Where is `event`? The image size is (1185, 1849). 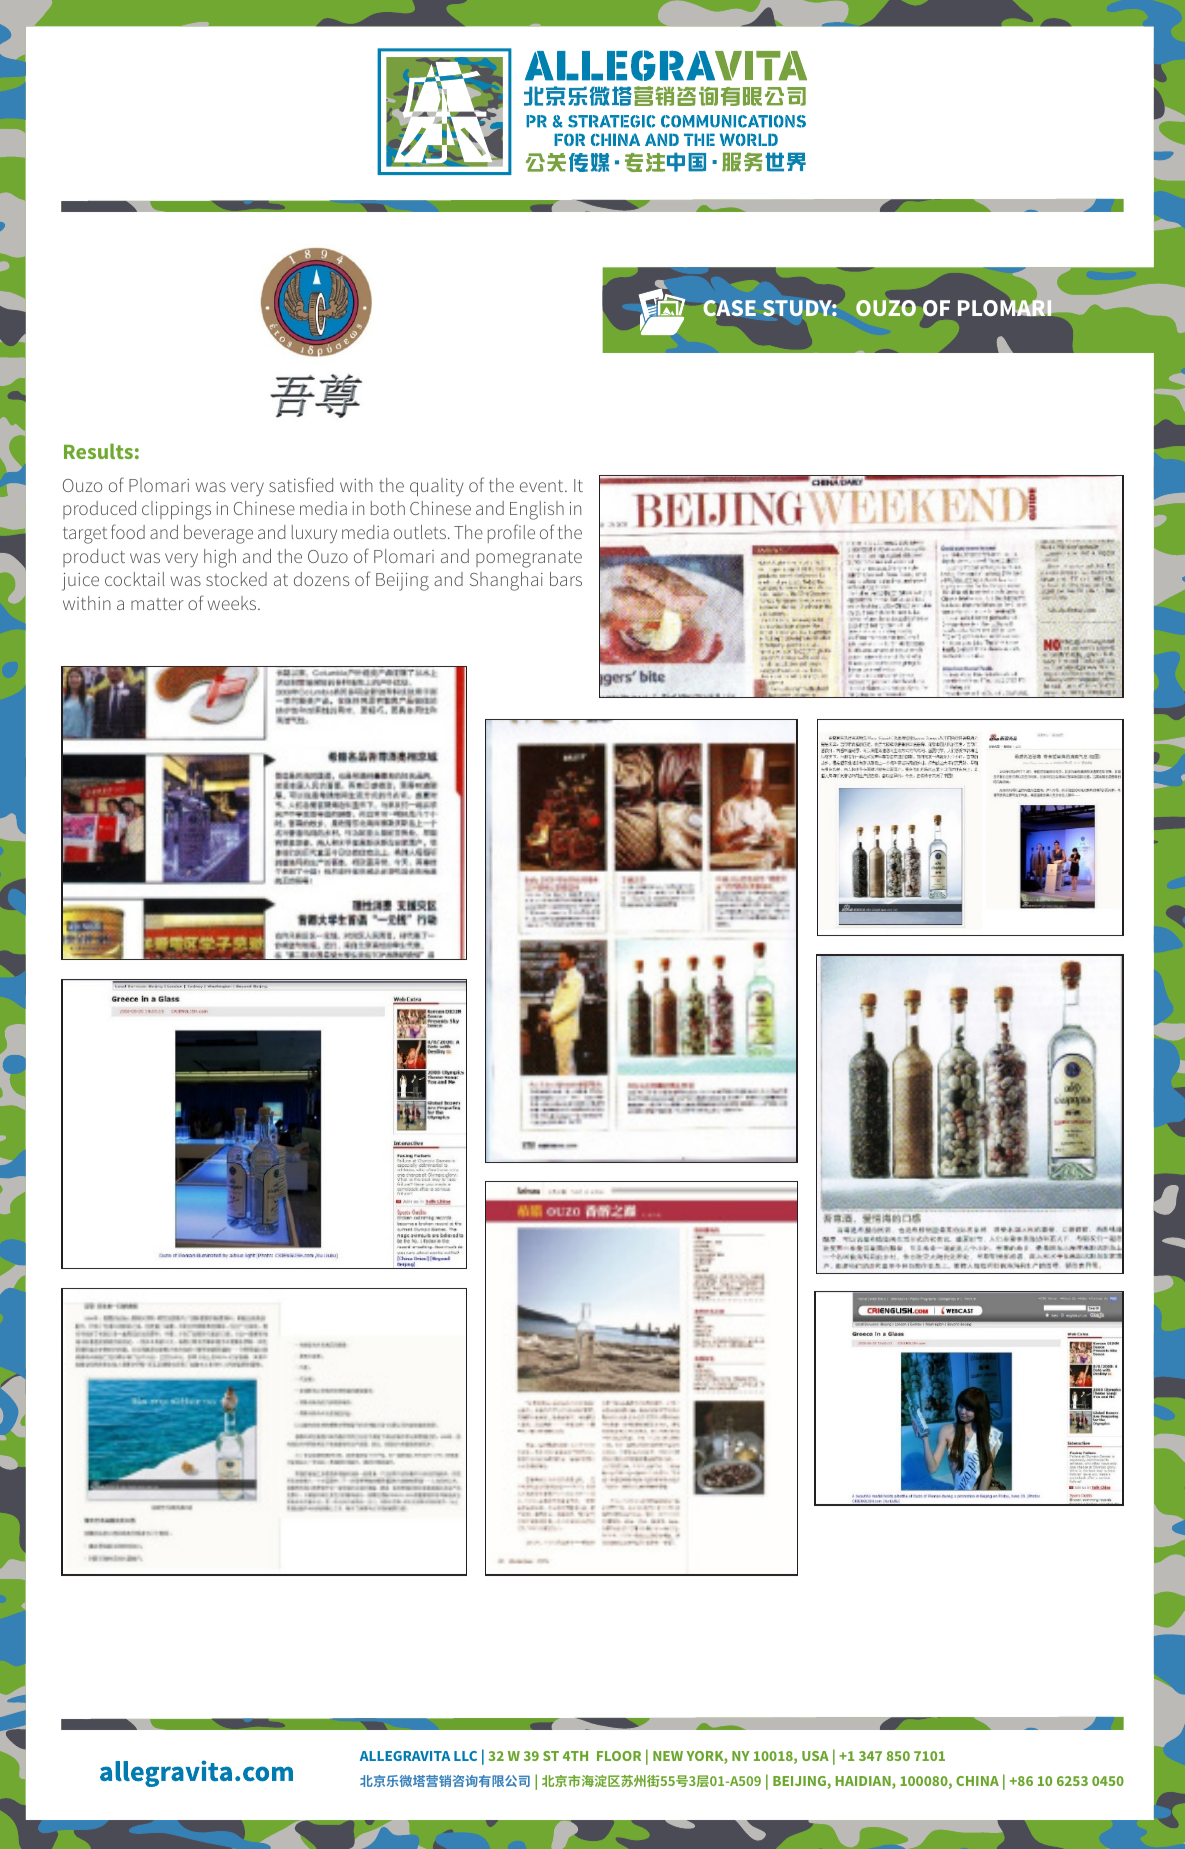
event is located at coordinates (543, 486).
